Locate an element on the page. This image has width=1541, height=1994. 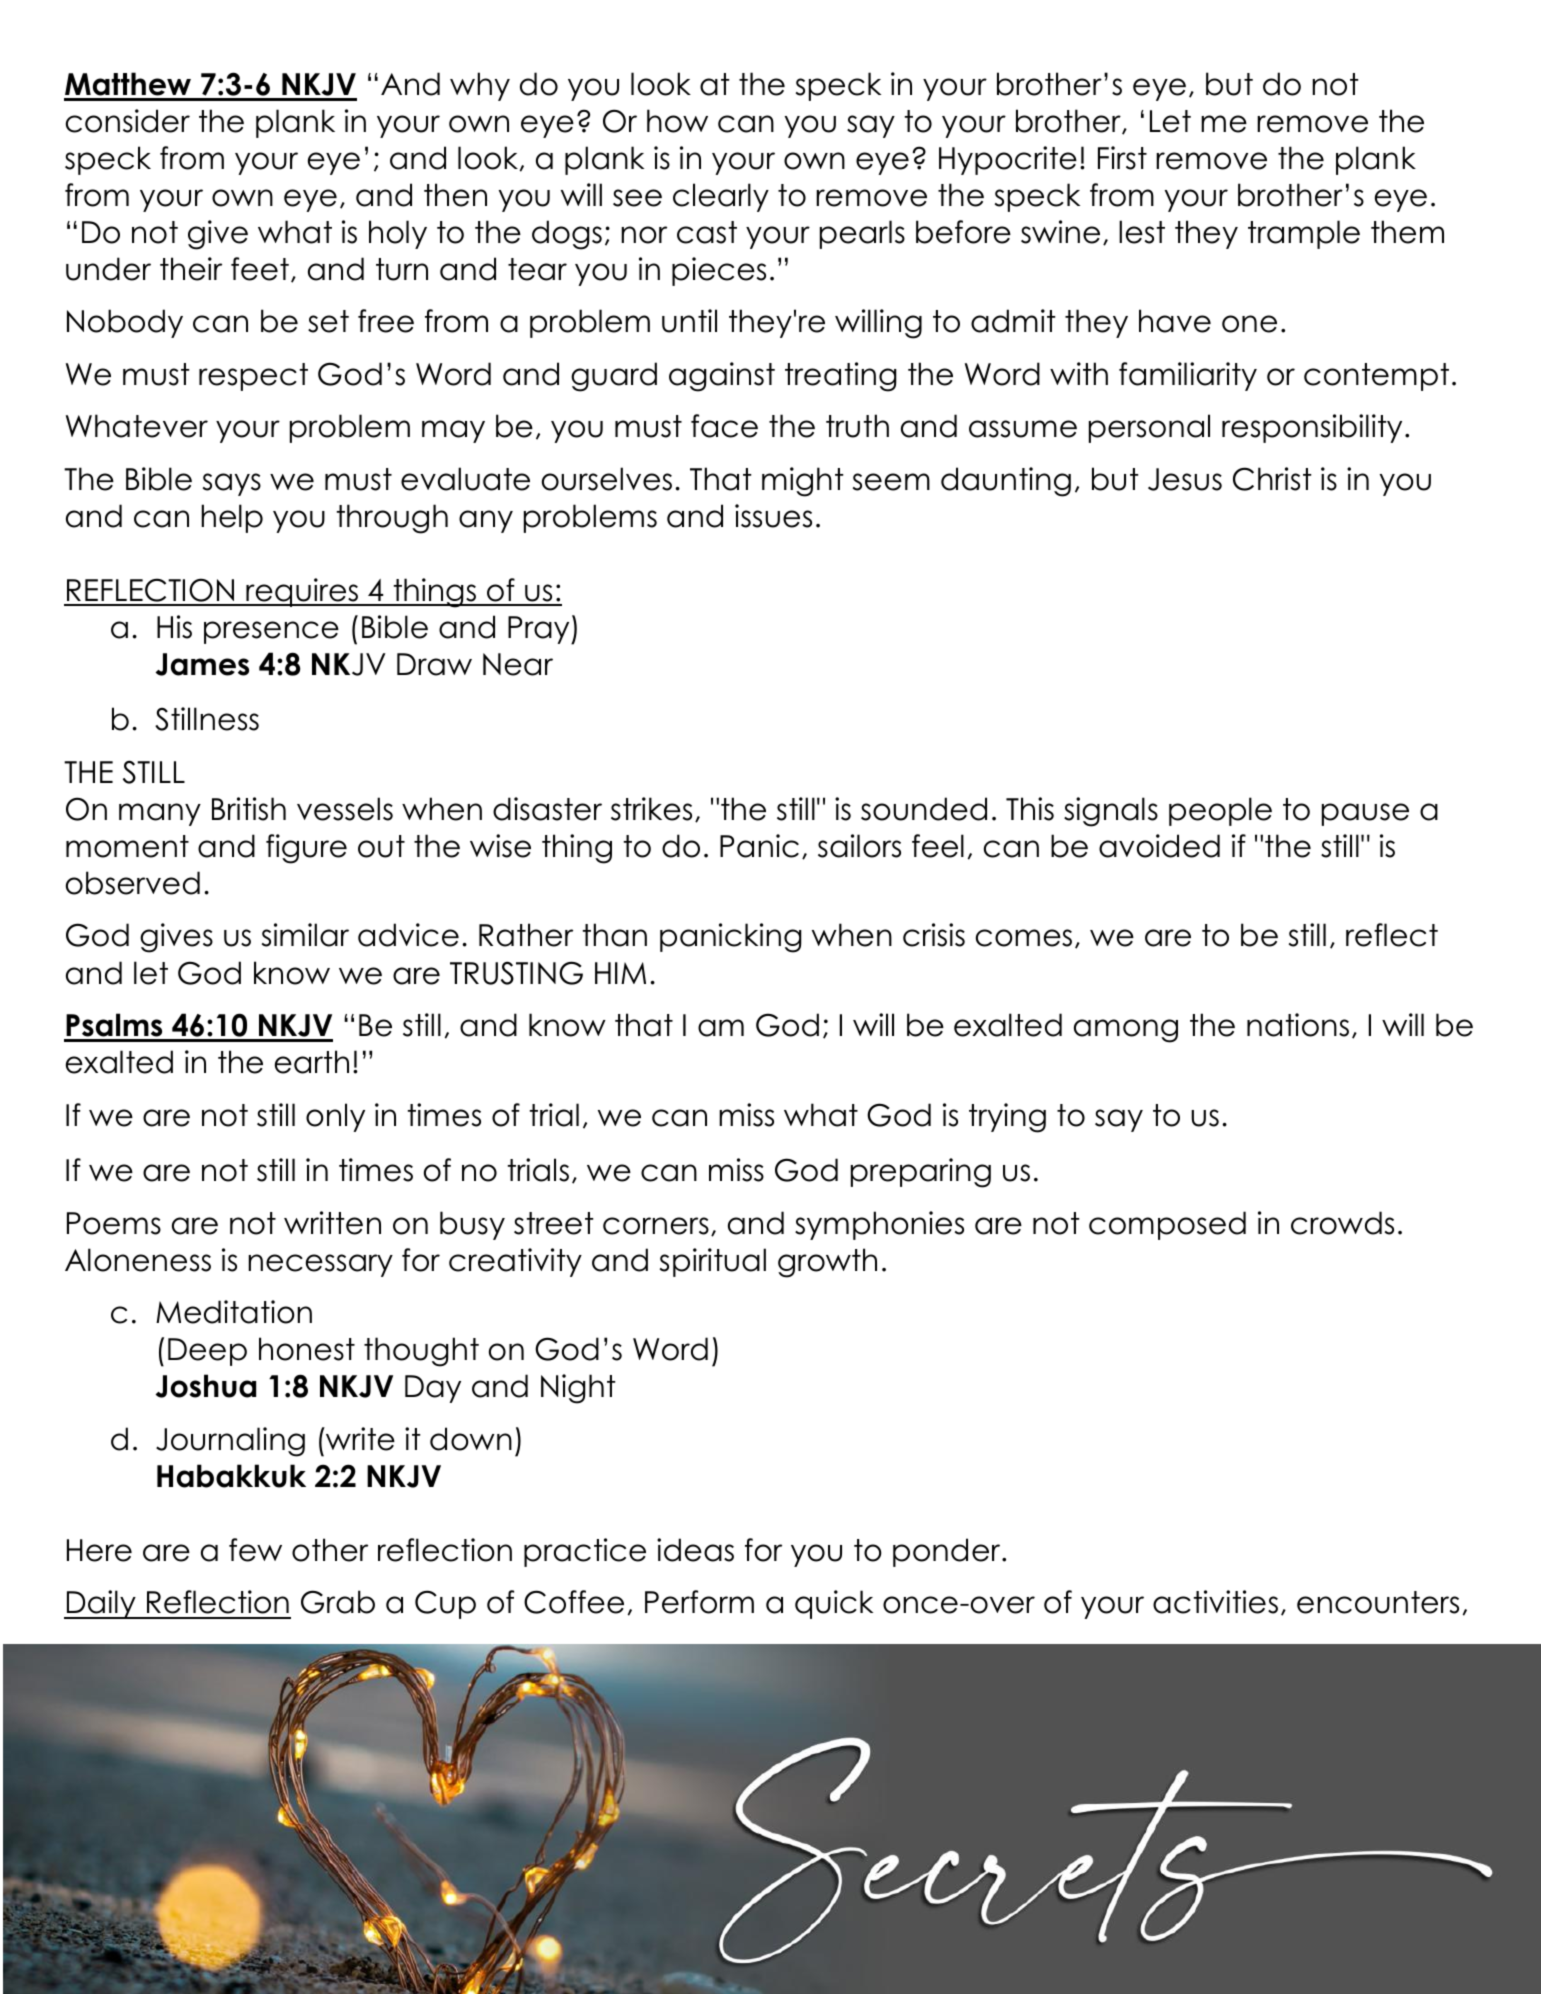
respect is located at coordinates (253, 377).
